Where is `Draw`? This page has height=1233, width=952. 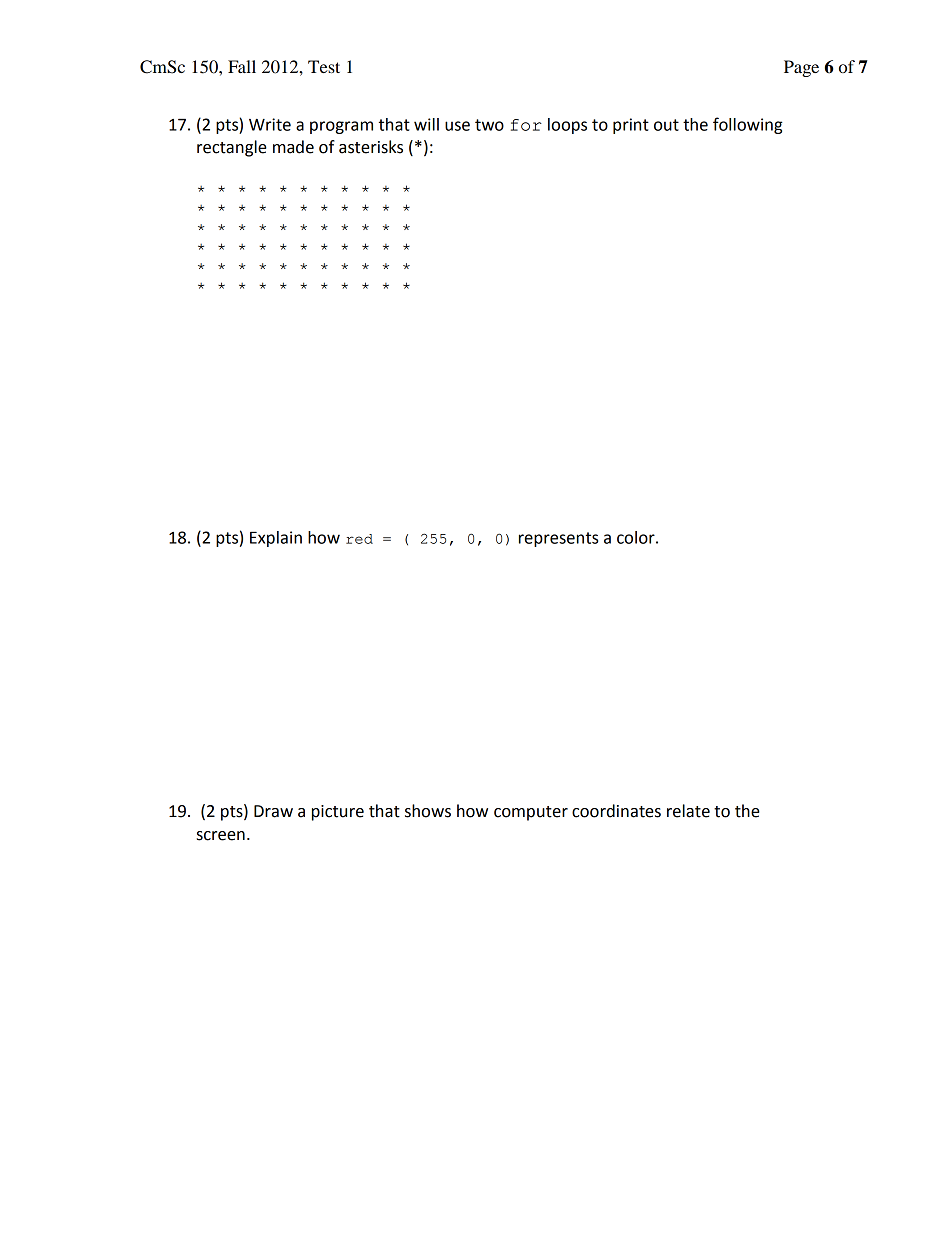 Draw is located at coordinates (273, 811).
